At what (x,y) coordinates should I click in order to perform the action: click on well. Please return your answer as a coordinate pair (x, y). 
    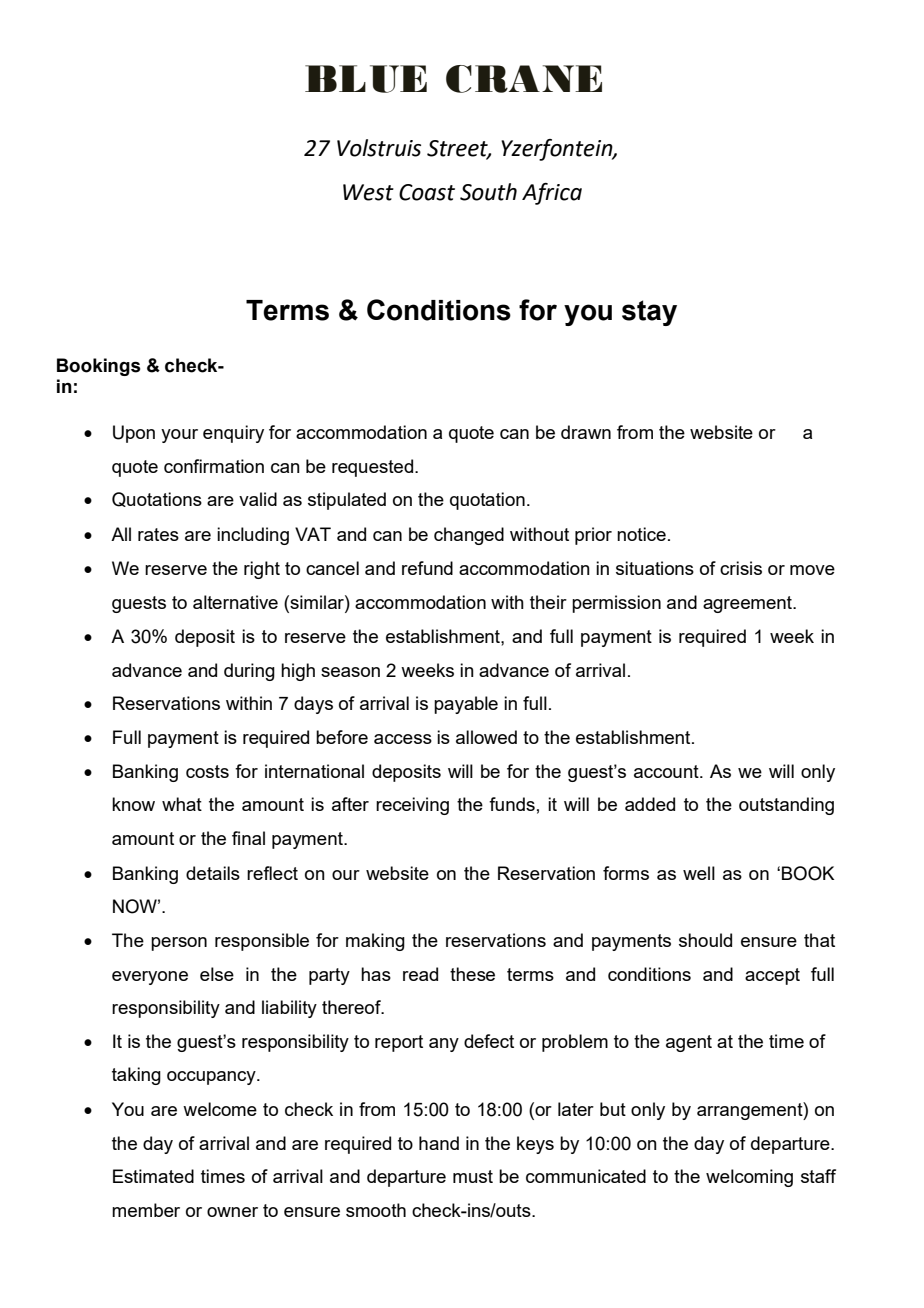
    Looking at the image, I should click on (699, 873).
